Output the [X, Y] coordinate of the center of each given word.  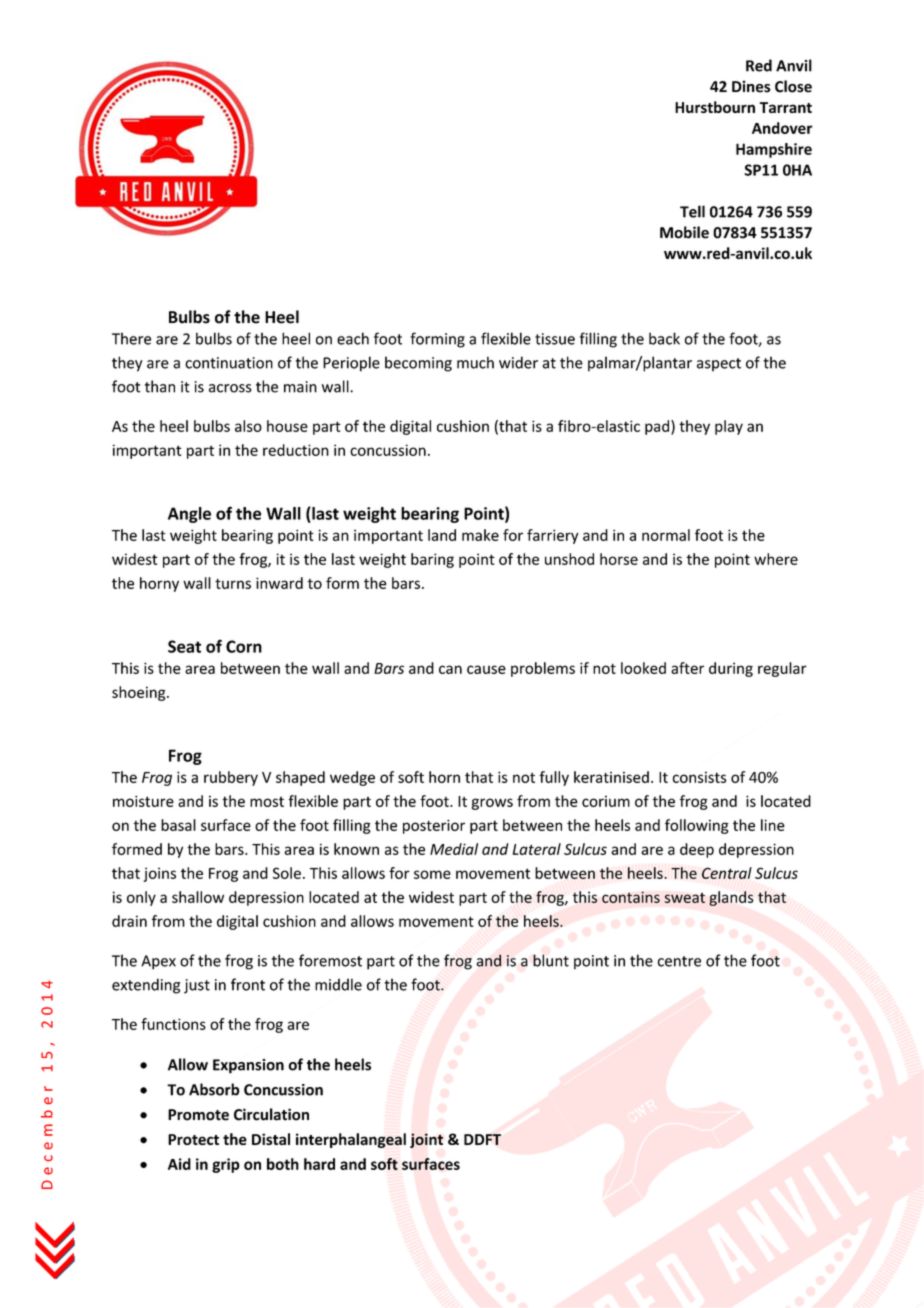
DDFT [482, 1139]
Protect [193, 1139]
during [731, 669]
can [450, 669]
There [131, 338]
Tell [692, 211]
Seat [184, 646]
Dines [751, 86]
